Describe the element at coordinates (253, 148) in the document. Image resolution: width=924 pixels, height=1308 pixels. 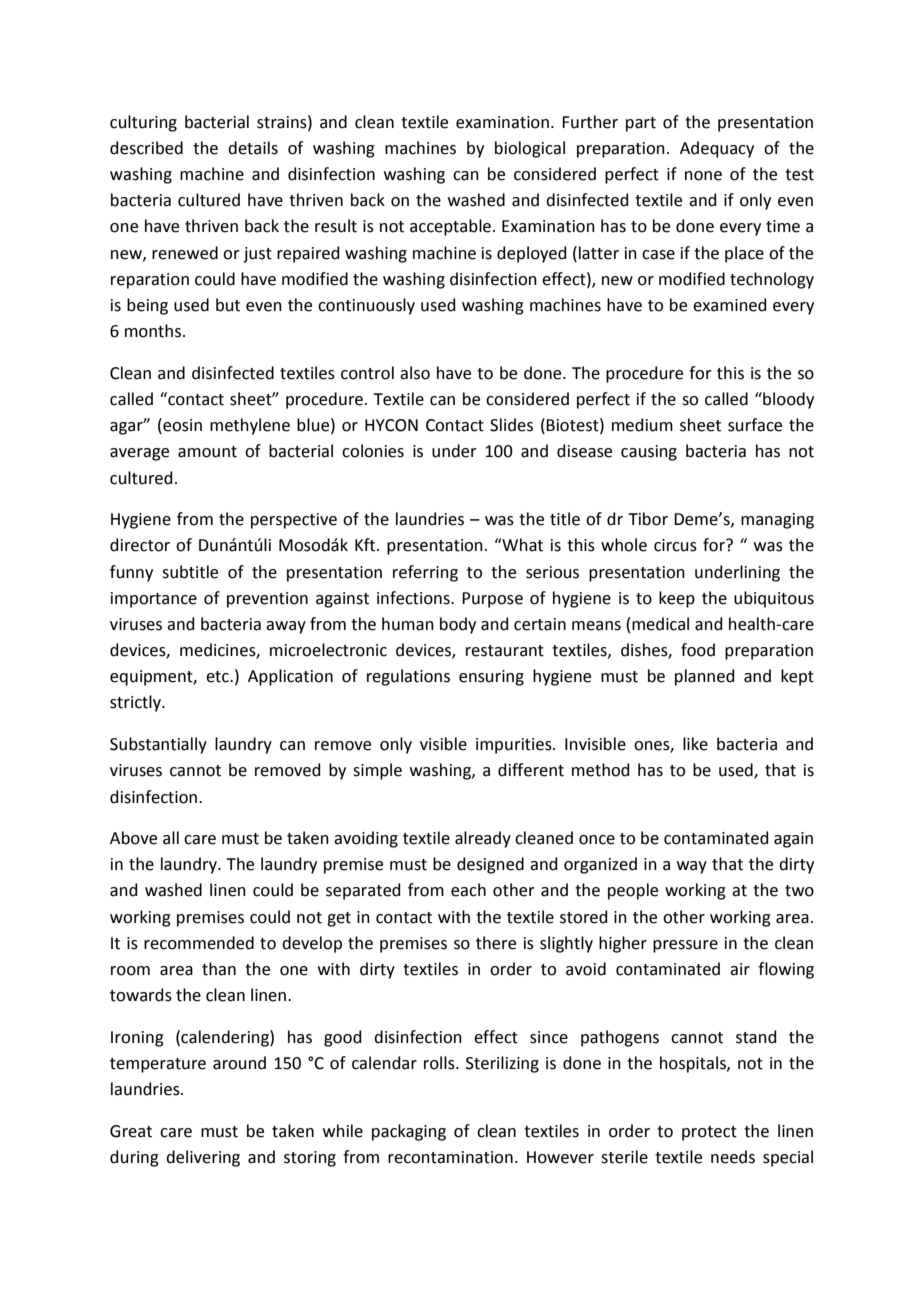
I see `details` at that location.
